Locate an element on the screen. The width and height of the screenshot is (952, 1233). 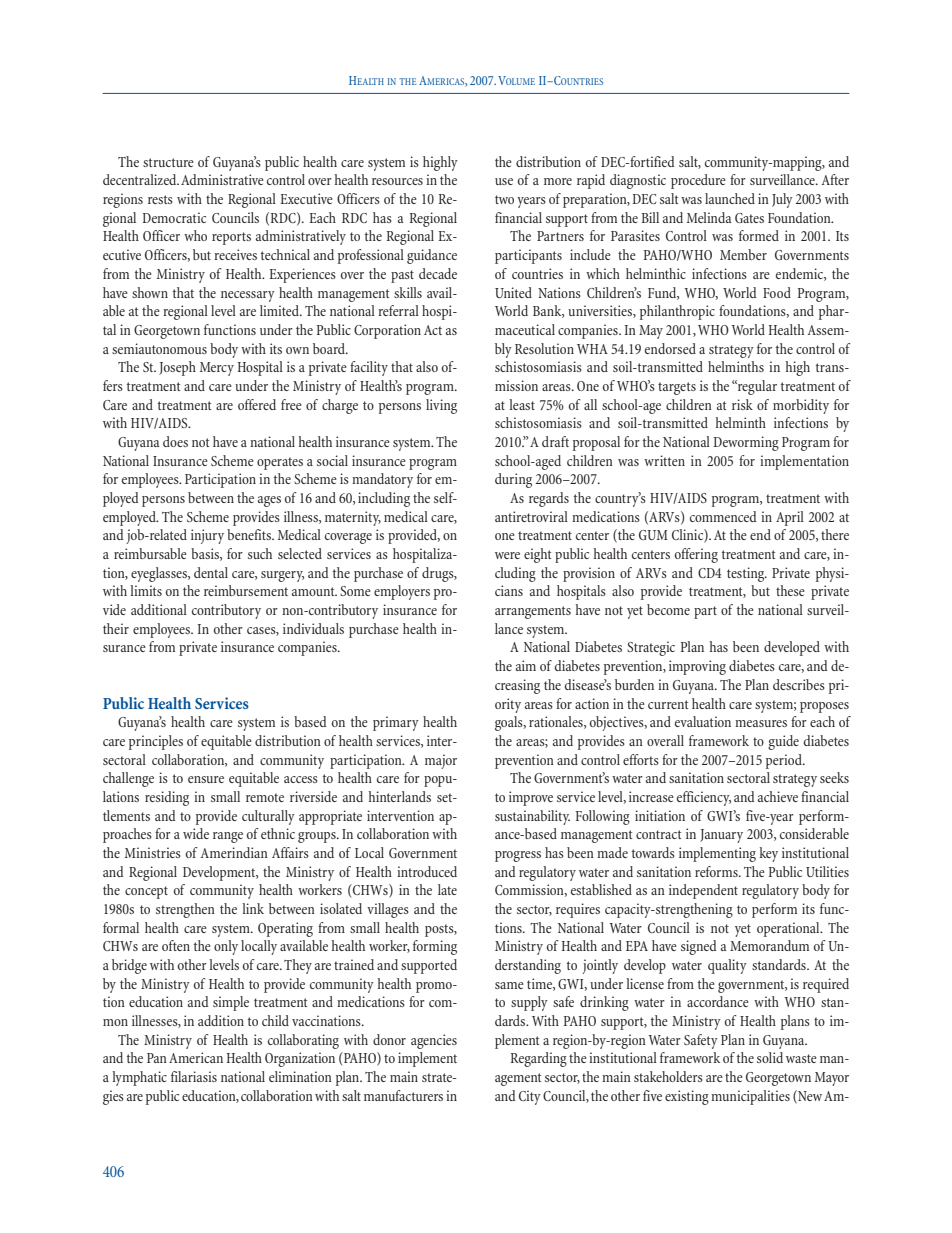
agencies is located at coordinates (434, 1041).
